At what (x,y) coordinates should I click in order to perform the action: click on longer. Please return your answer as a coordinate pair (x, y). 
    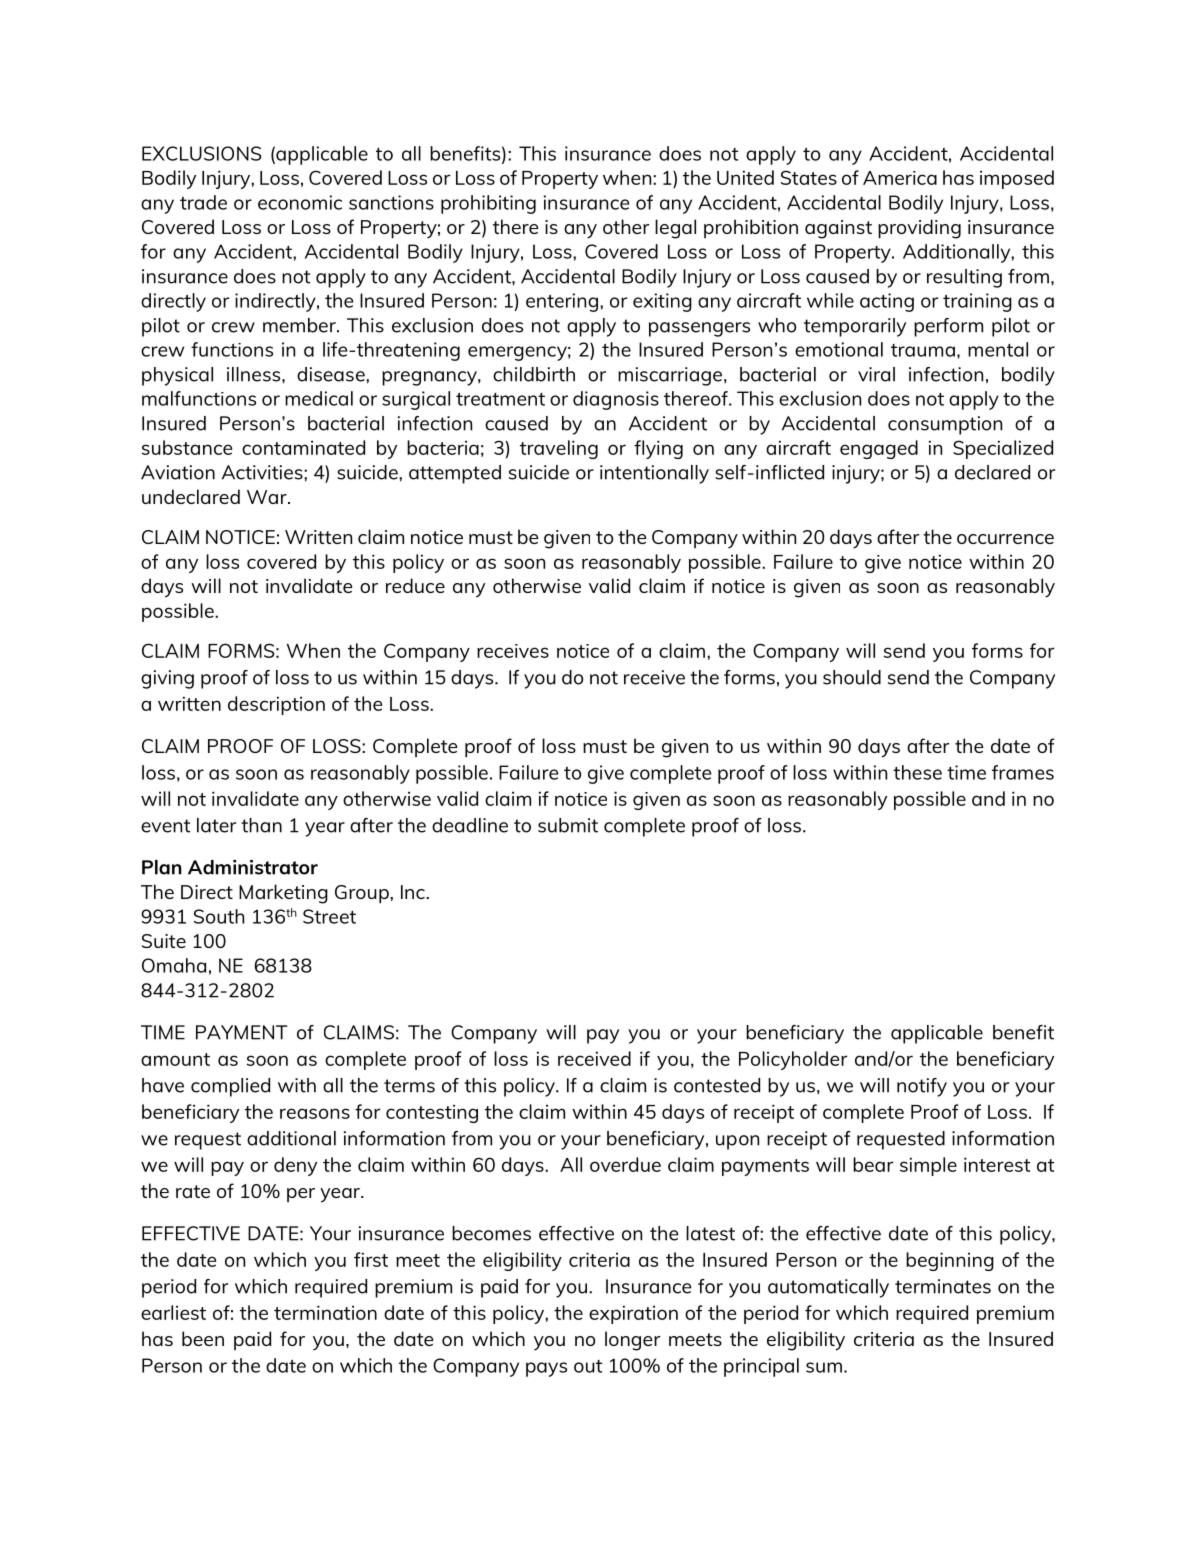
    Looking at the image, I should click on (632, 1341).
